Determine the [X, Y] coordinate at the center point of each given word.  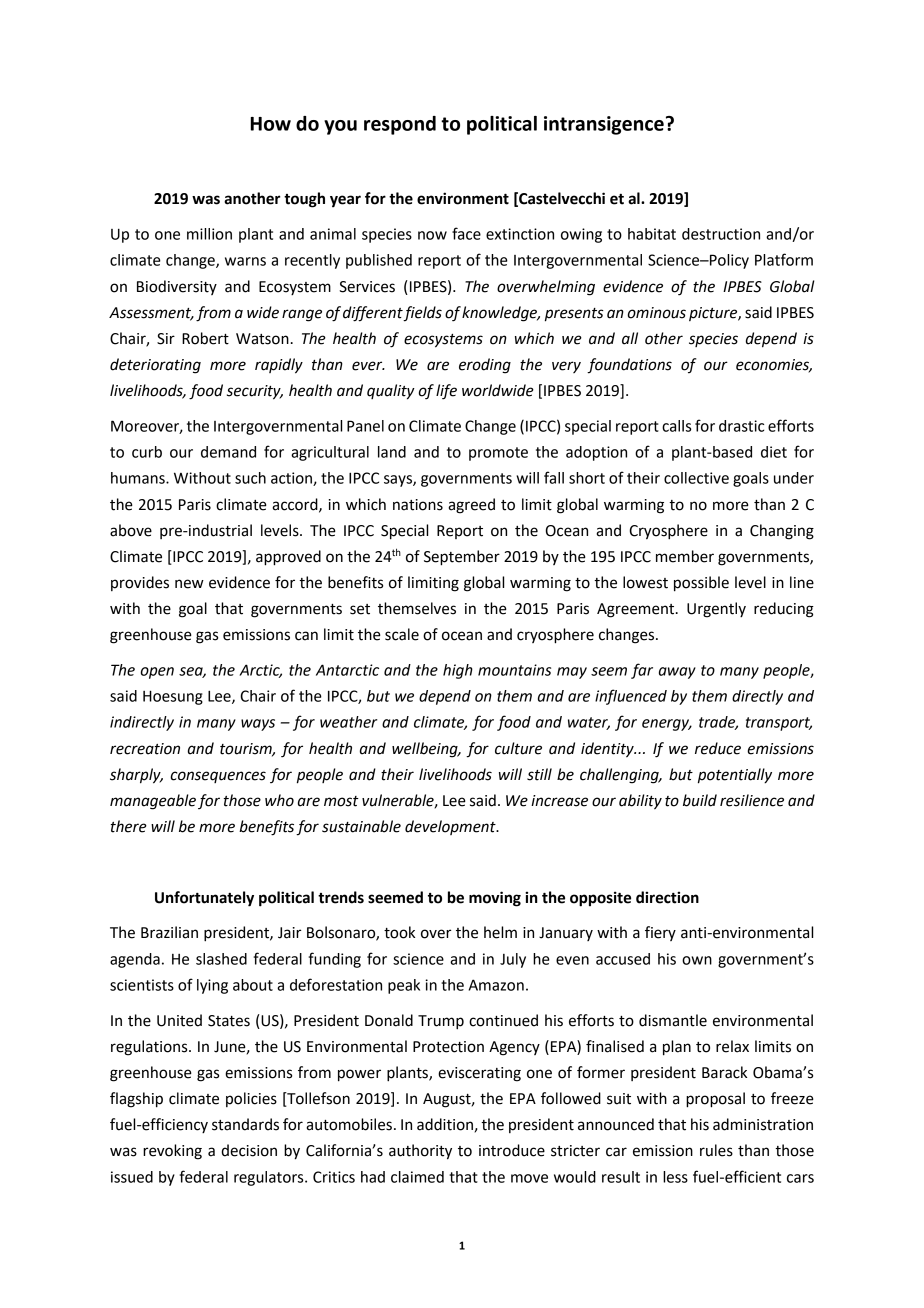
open [157, 673]
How [271, 124]
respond [400, 125]
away [677, 673]
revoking [172, 1152]
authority [420, 1152]
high [458, 671]
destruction [721, 234]
